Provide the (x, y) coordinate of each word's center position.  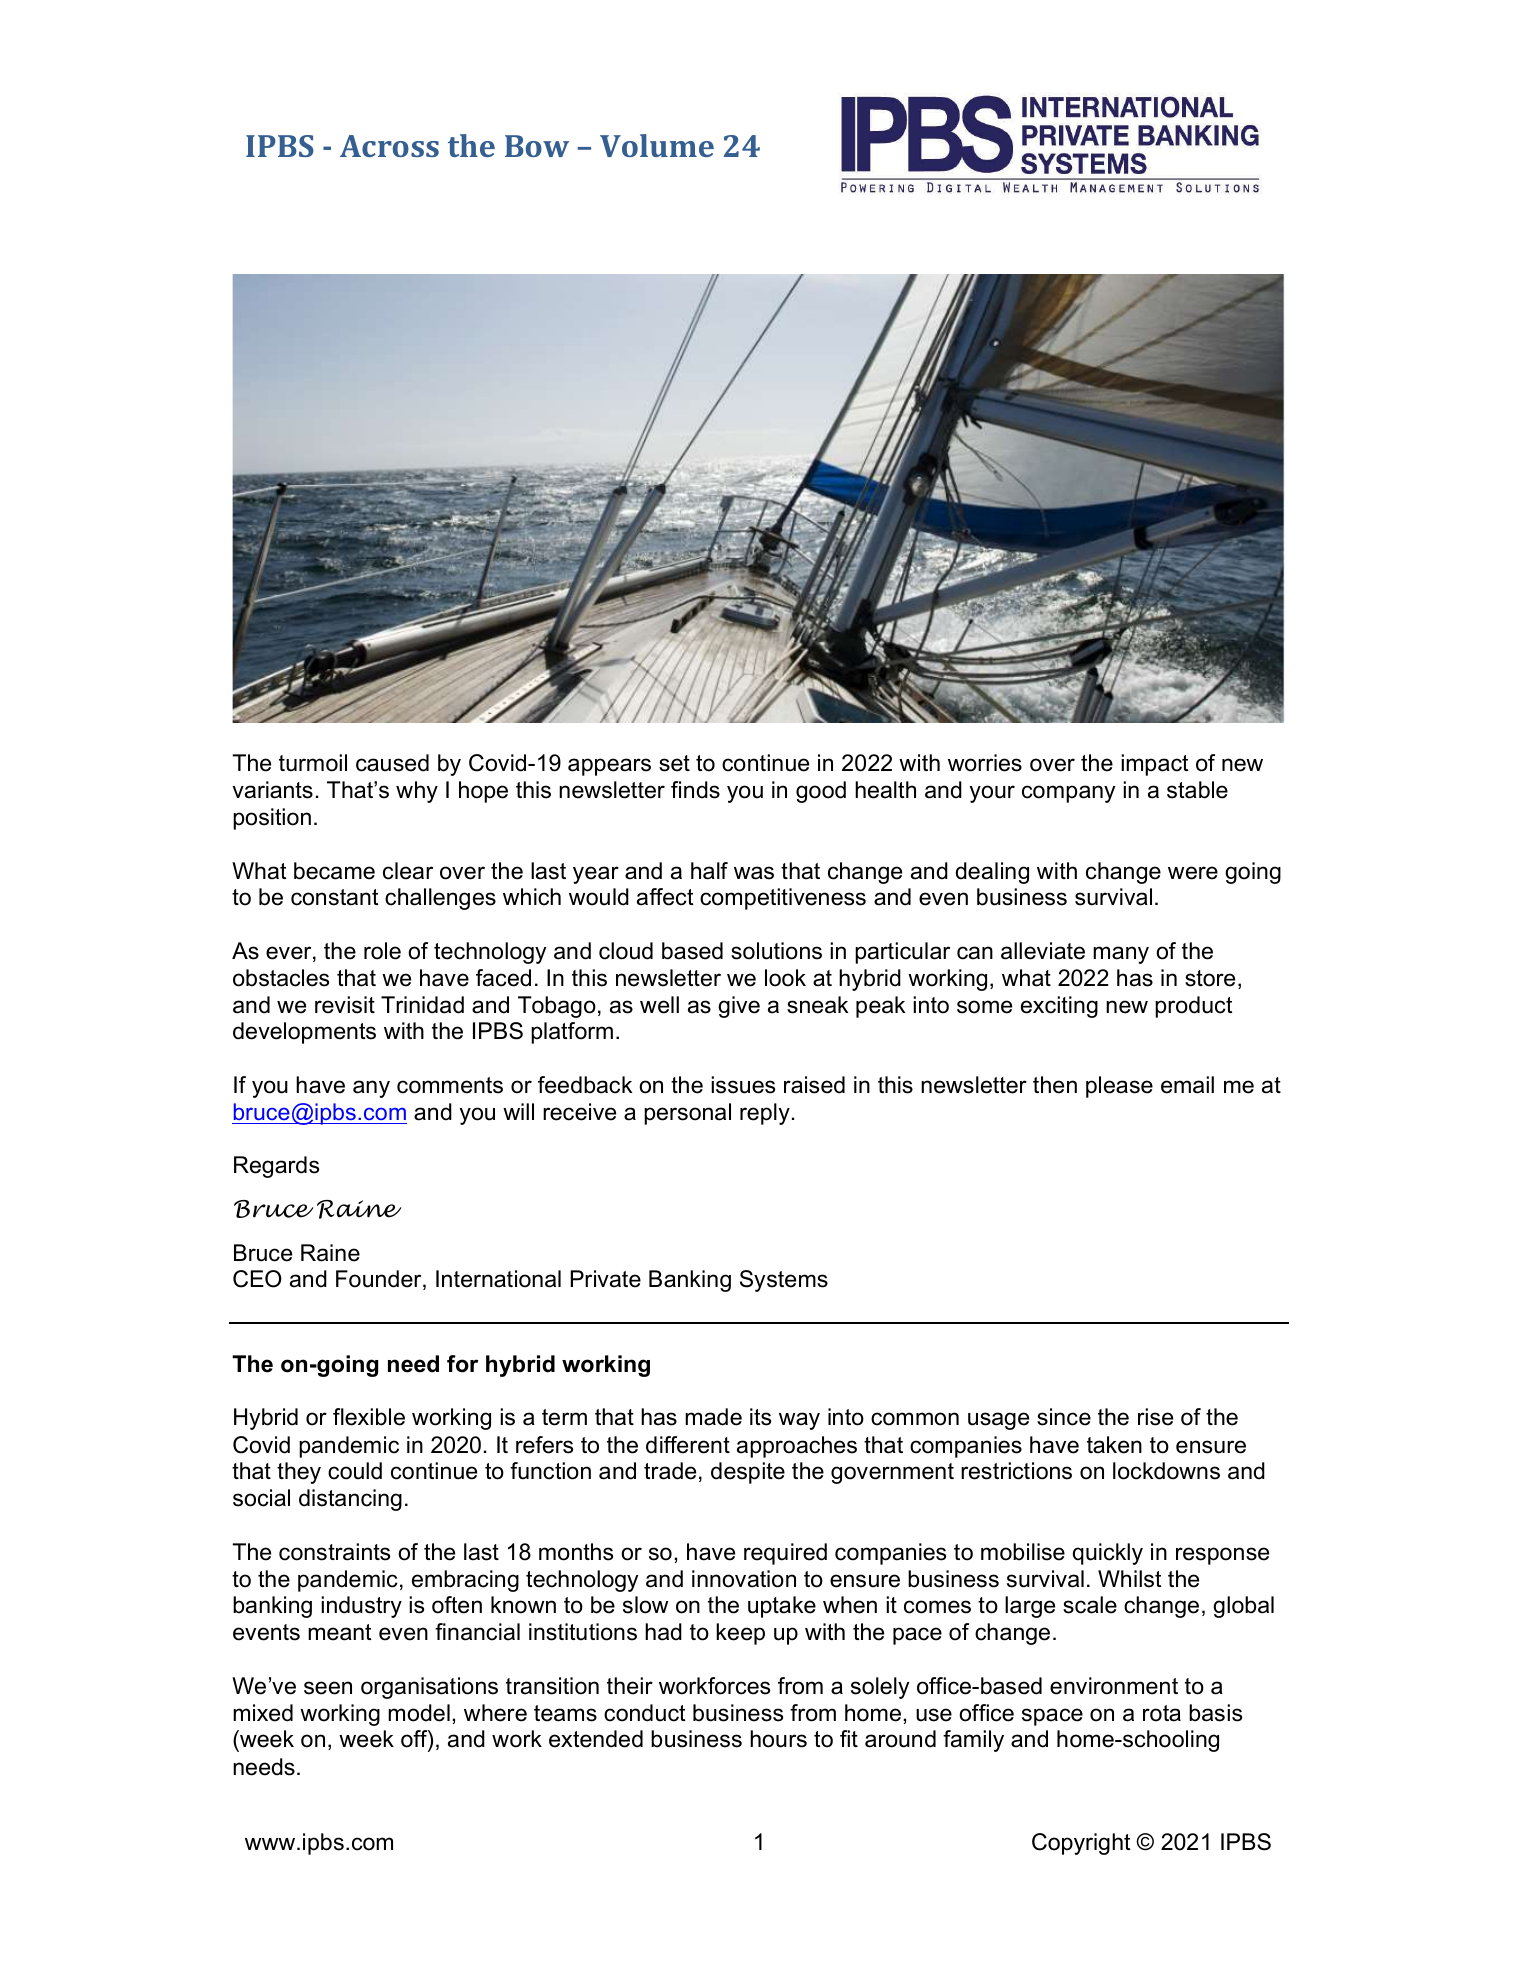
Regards (276, 1167)
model (419, 1713)
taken (1114, 1445)
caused (392, 763)
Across (389, 146)
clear (408, 871)
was (754, 873)
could (355, 1471)
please (1119, 1087)
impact (1154, 765)
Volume (657, 145)
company (1069, 794)
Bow (537, 146)
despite (748, 1473)
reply (765, 1114)
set (674, 763)
